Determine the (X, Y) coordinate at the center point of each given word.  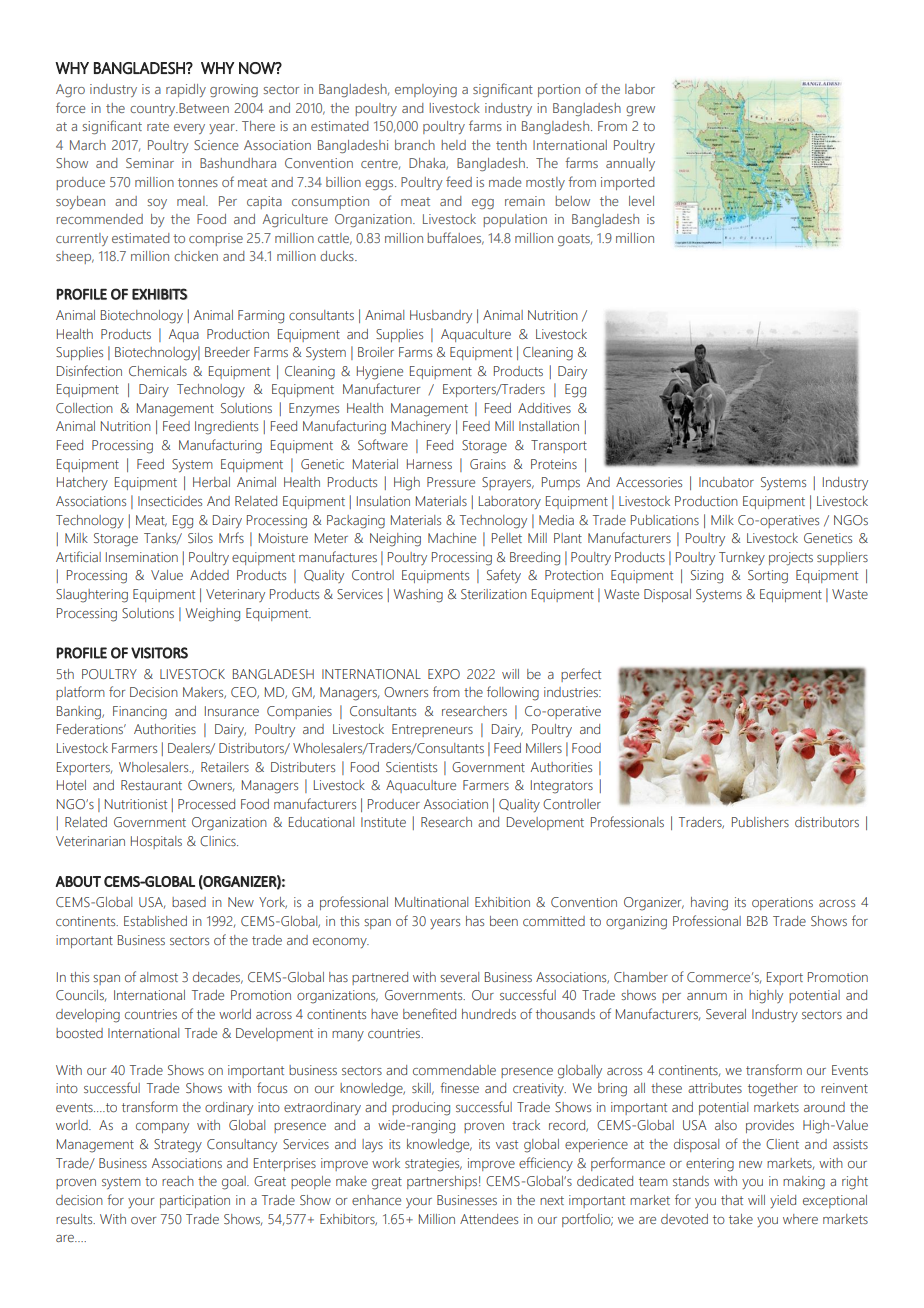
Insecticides (170, 501)
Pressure (451, 482)
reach (178, 1181)
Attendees (489, 1219)
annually (630, 164)
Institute (383, 822)
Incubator (726, 482)
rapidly (186, 90)
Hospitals (156, 842)
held (454, 145)
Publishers (760, 822)
